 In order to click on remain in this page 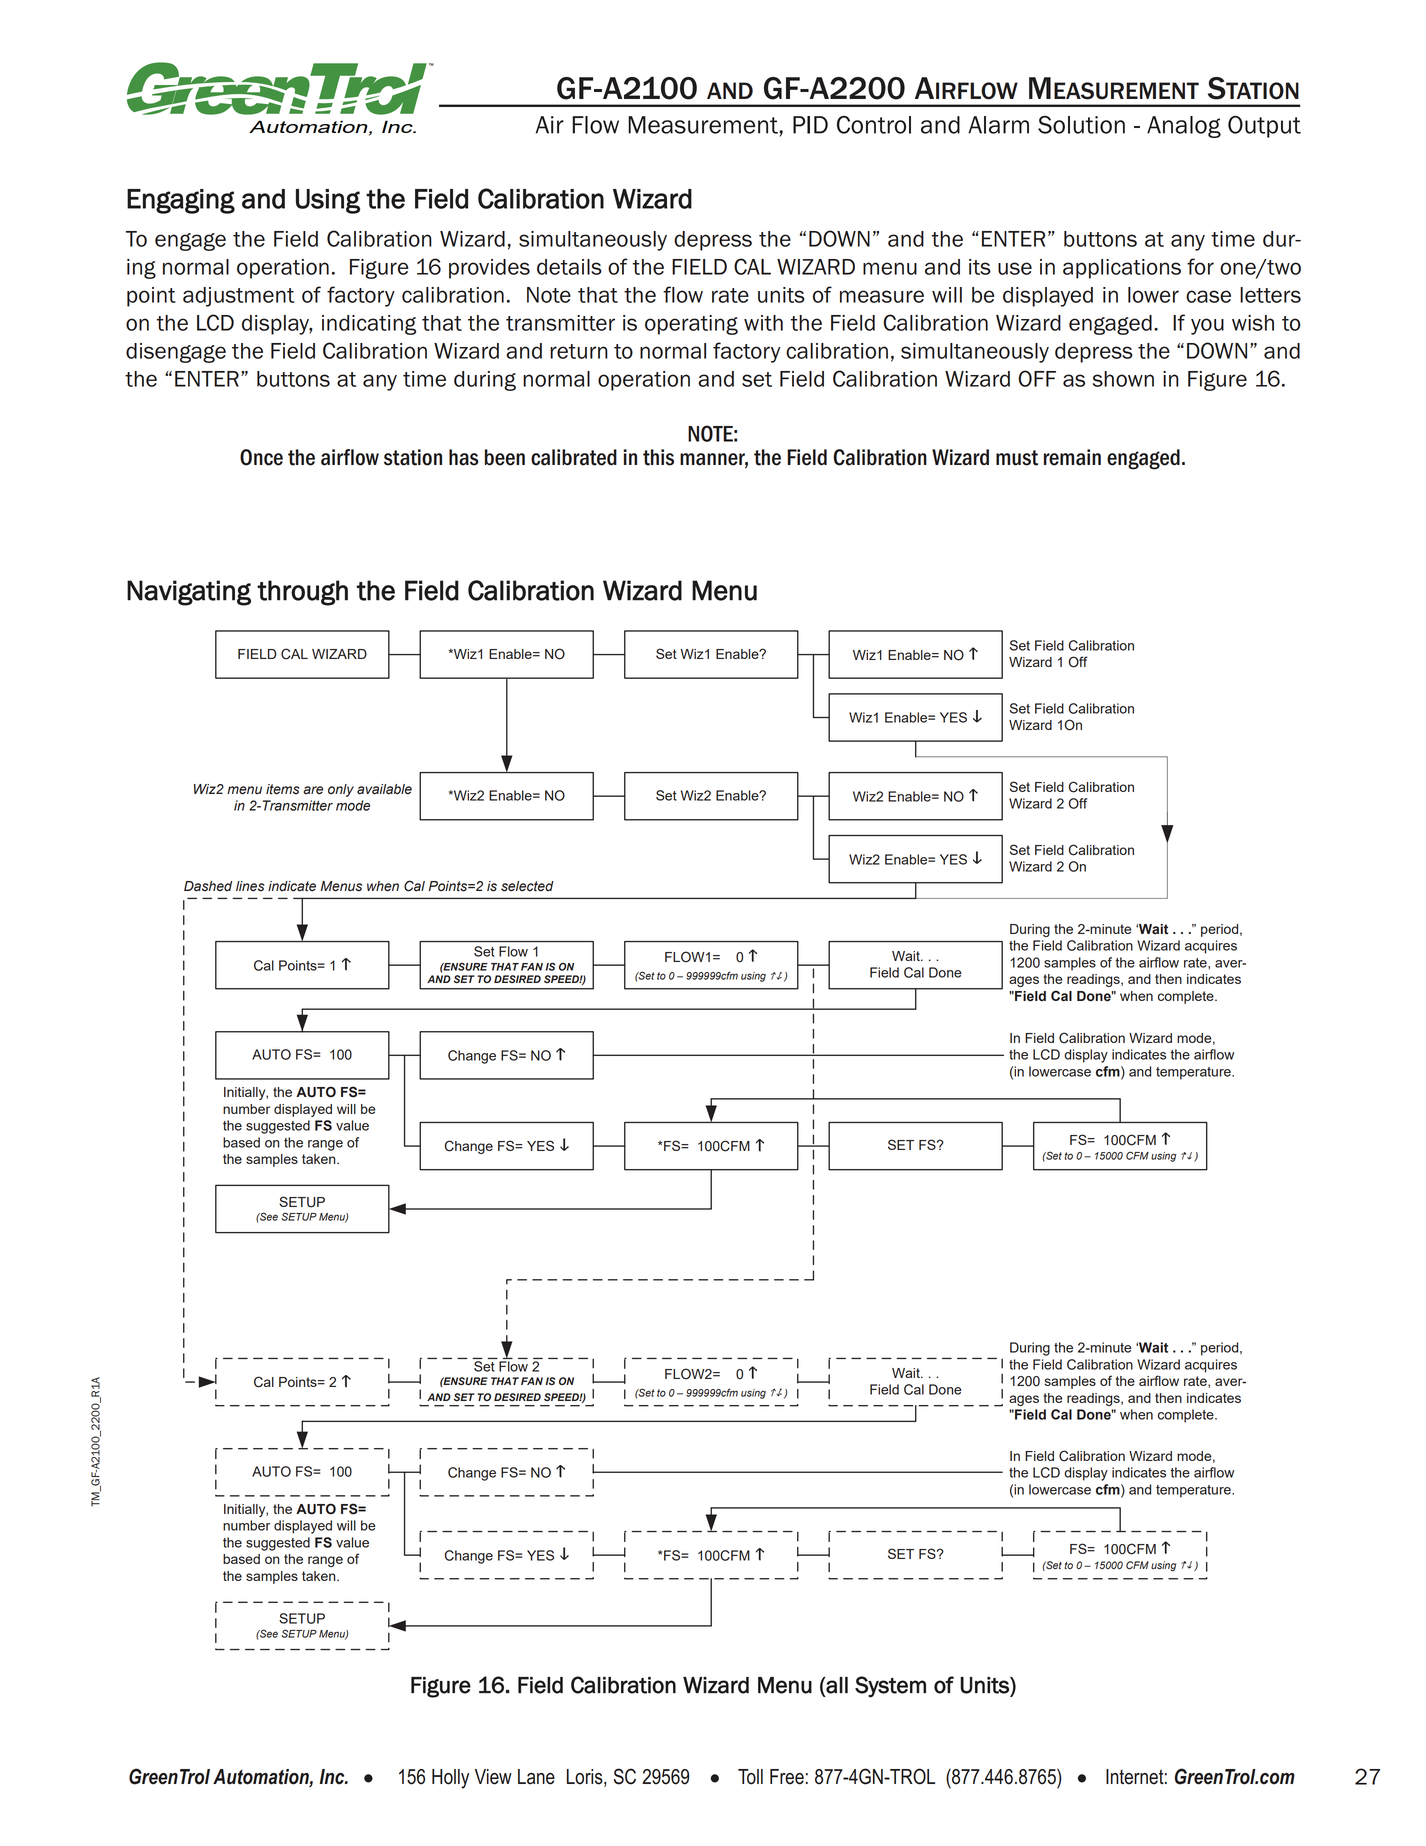, I will do `click(1072, 457)`.
